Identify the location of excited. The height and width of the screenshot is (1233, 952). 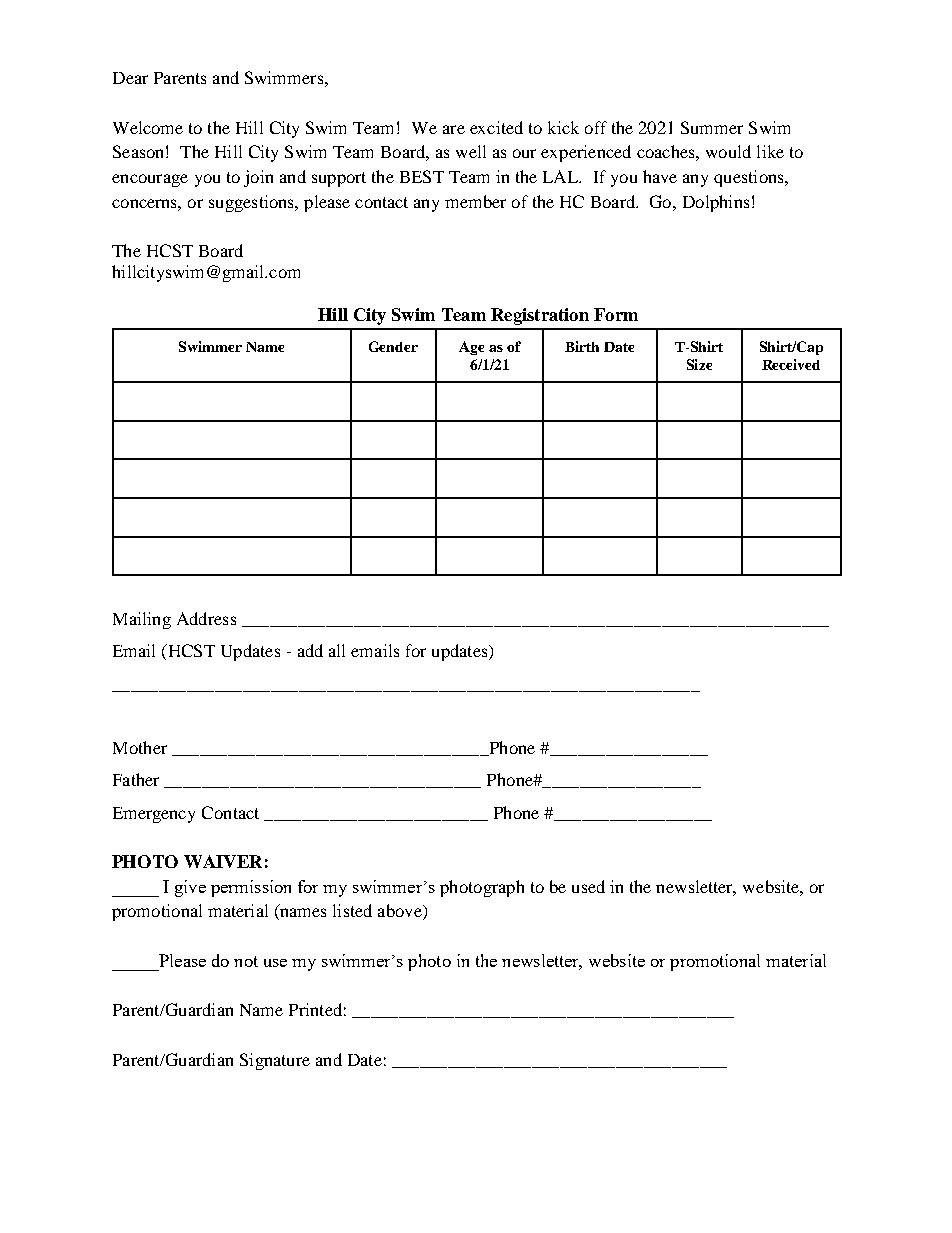
(496, 127).
